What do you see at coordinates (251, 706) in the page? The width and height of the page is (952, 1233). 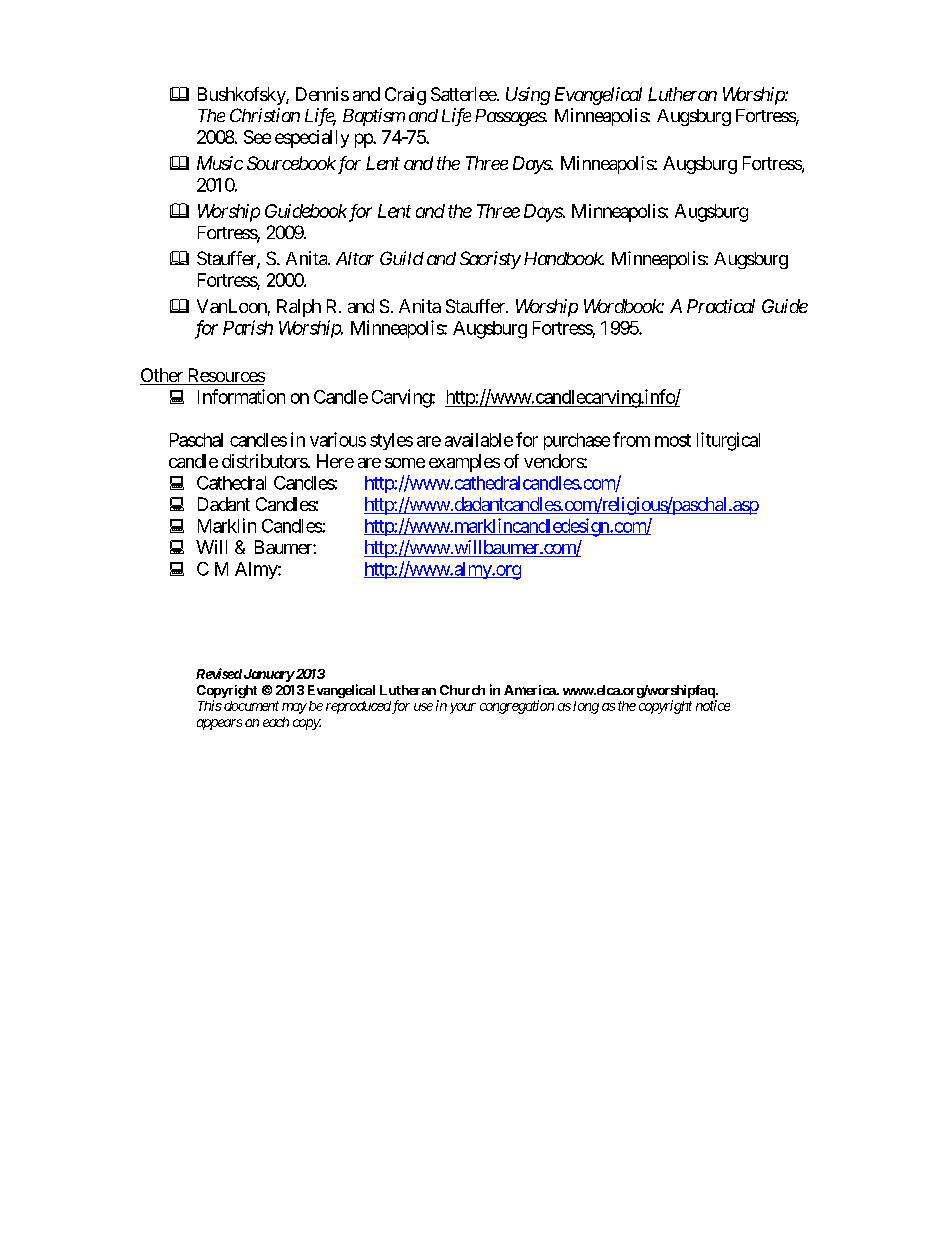 I see `document` at bounding box center [251, 706].
